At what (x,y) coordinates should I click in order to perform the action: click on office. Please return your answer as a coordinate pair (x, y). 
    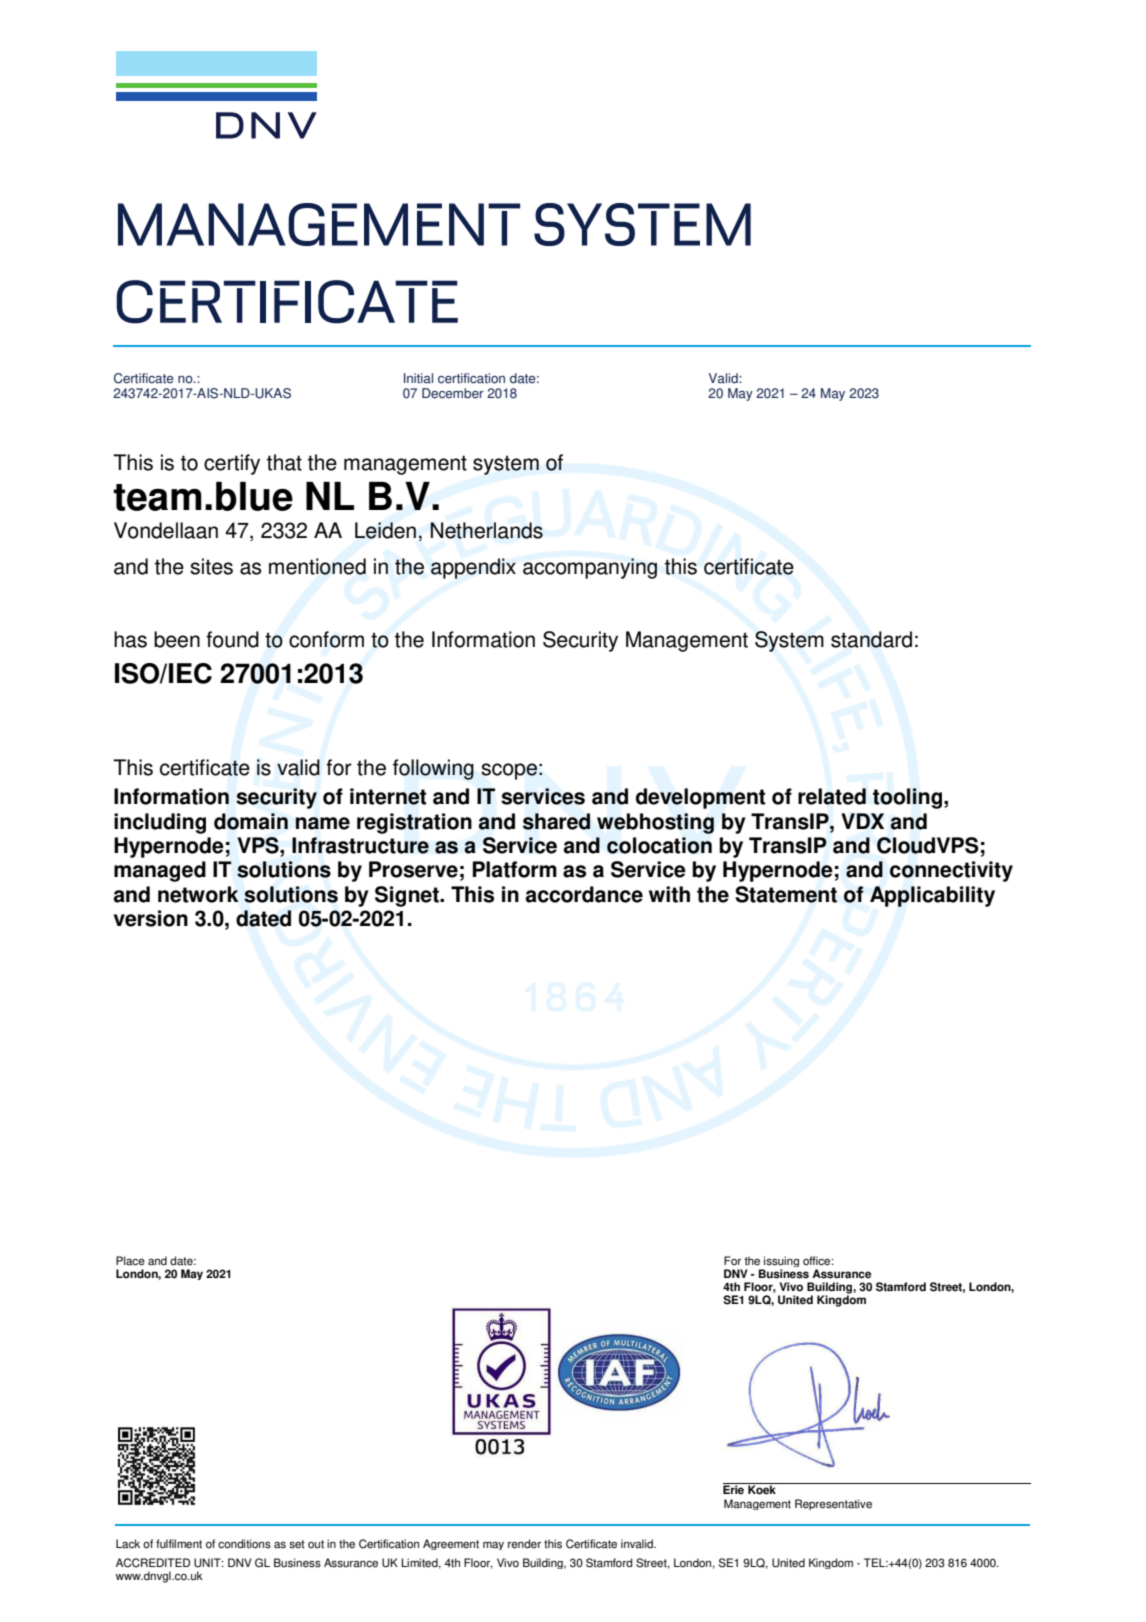
    Looking at the image, I should click on (818, 1261).
